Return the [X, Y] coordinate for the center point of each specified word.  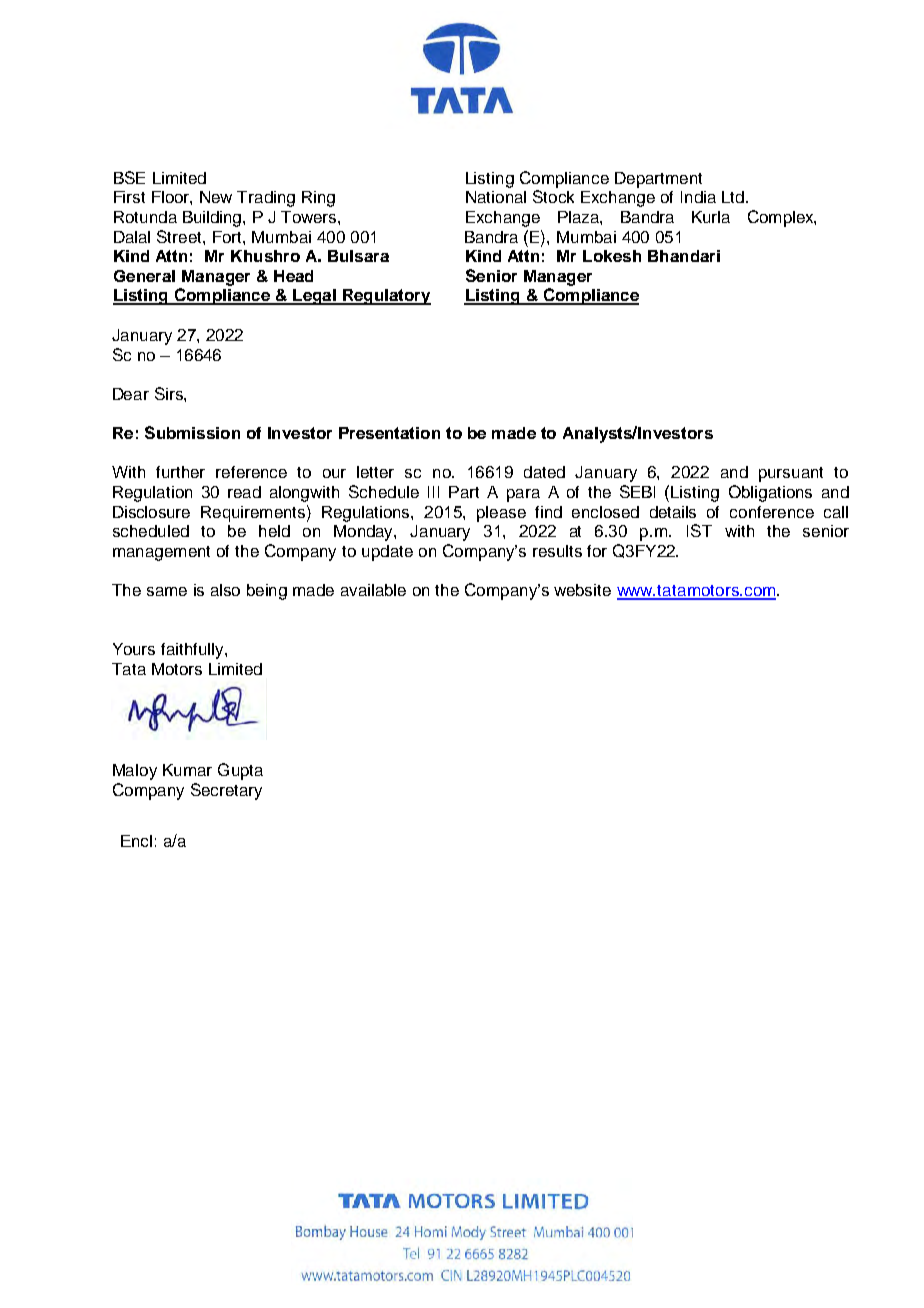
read [244, 492]
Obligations [770, 493]
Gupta [240, 771]
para [523, 495]
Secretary [226, 791]
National [496, 197]
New [216, 197]
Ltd [733, 197]
